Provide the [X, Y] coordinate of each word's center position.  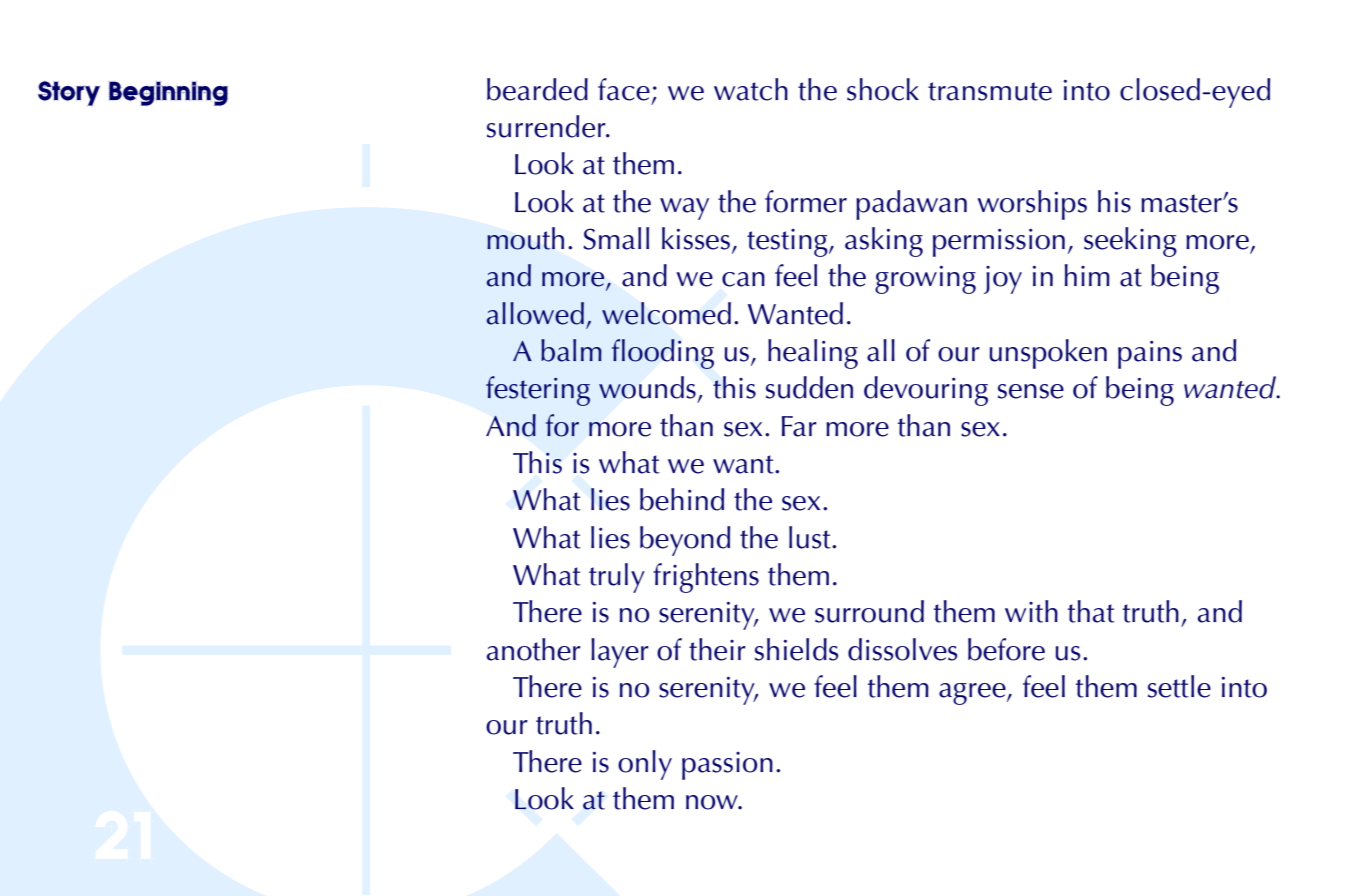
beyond [685, 541]
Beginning [168, 93]
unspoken [1048, 354]
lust [811, 537]
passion [727, 766]
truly [617, 578]
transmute [990, 91]
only [645, 765]
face [624, 89]
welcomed [666, 313]
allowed [535, 313]
